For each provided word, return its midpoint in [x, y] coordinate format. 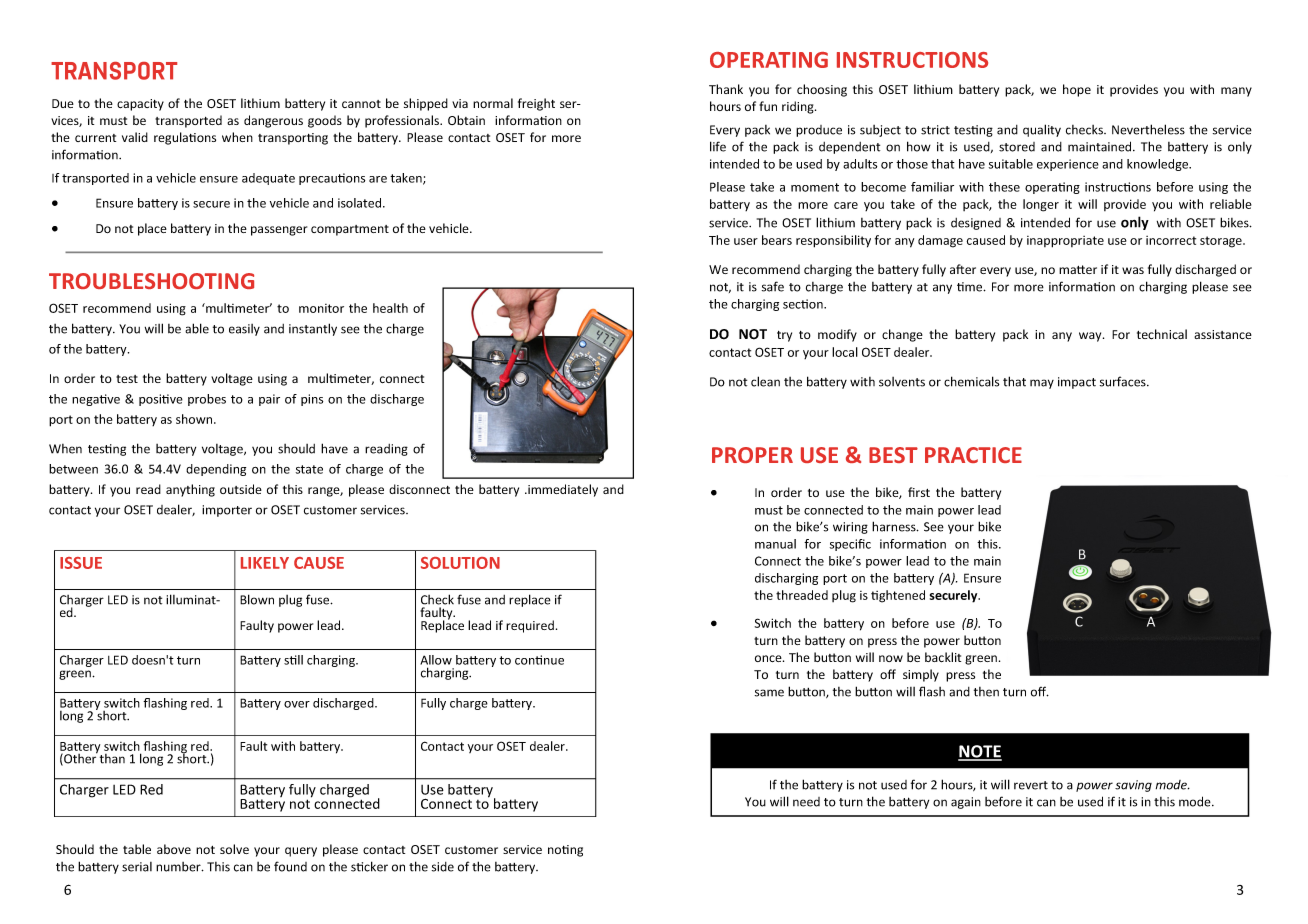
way [1091, 337]
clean [765, 381]
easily [244, 330]
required [530, 626]
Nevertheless [1148, 129]
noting [565, 851]
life [718, 146]
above [174, 849]
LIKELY [265, 563]
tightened [898, 596]
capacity [140, 105]
